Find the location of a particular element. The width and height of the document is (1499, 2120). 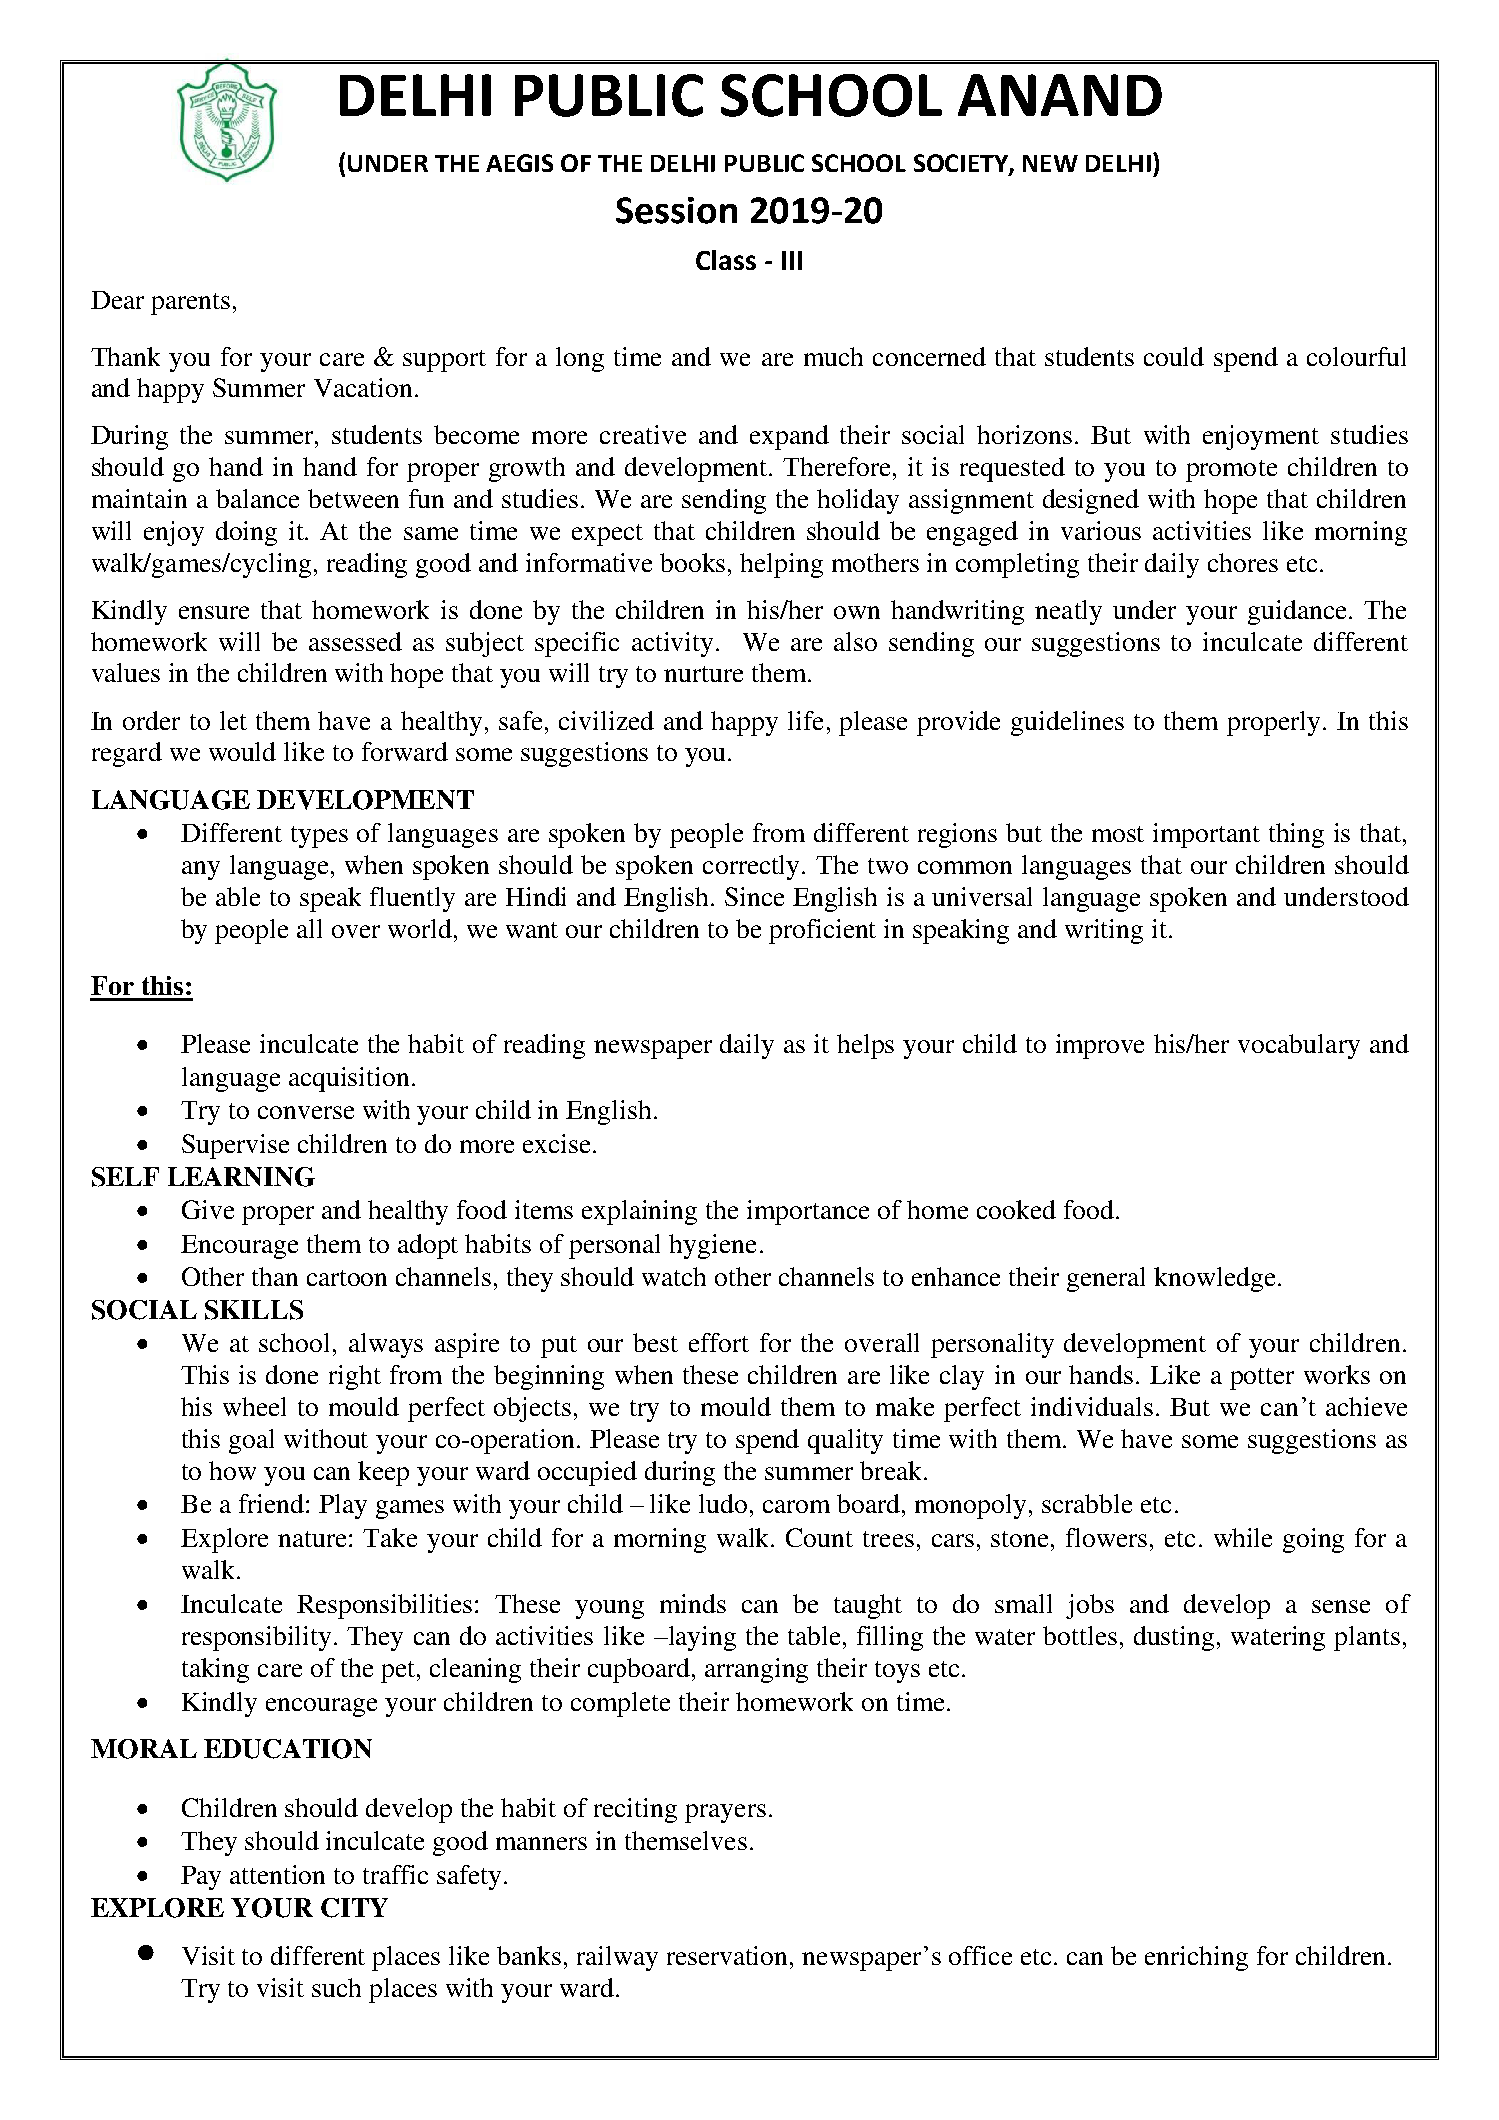

Session is located at coordinates (676, 210).
